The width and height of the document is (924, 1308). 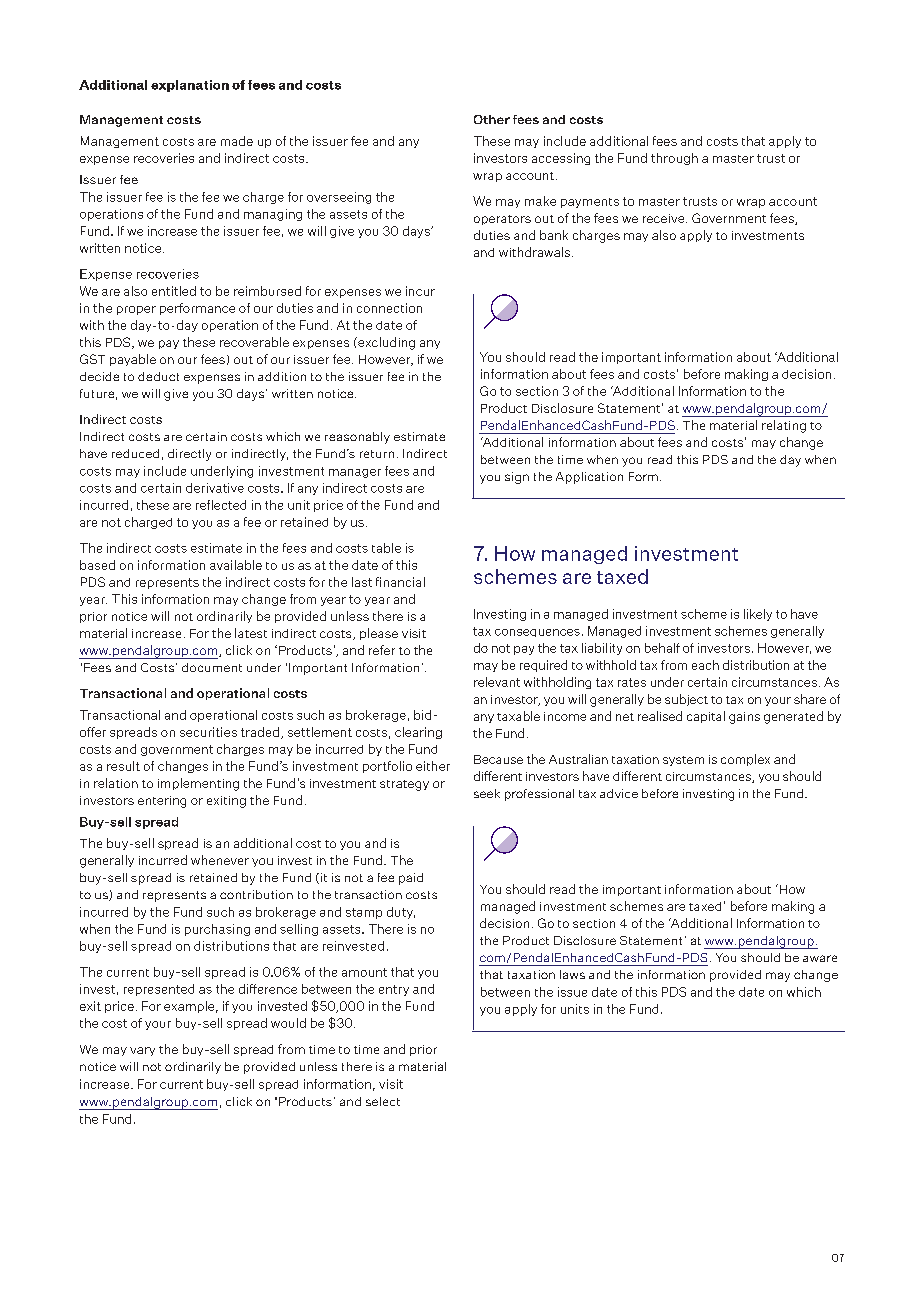 What do you see at coordinates (256, 894) in the document?
I see `contribution` at bounding box center [256, 894].
